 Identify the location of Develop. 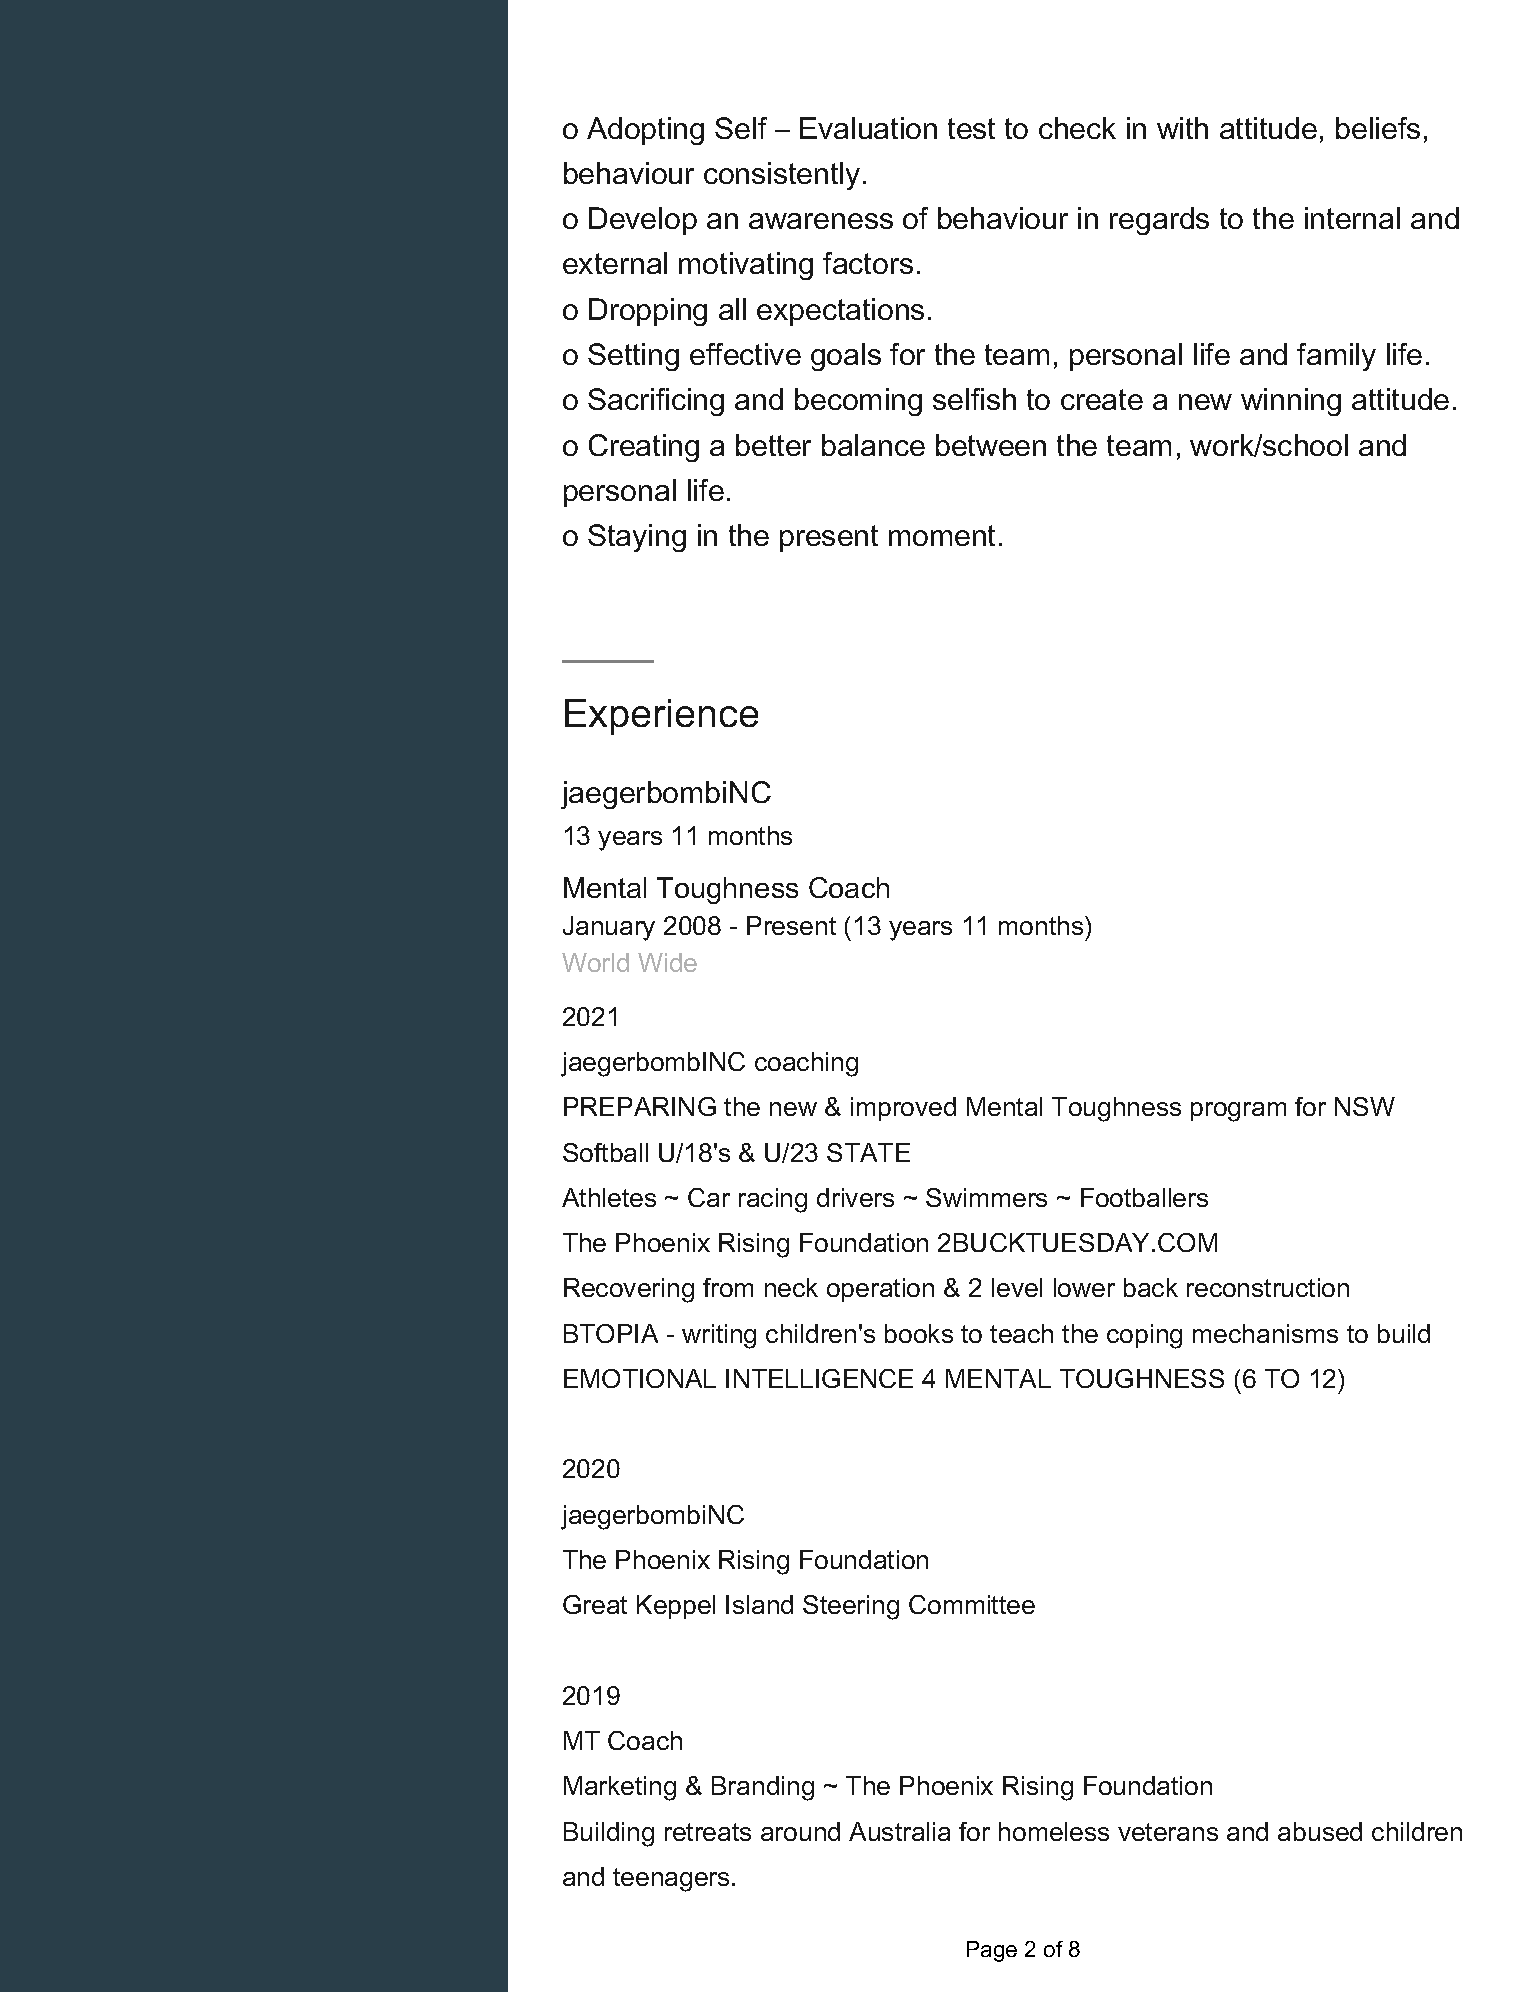
(643, 221).
